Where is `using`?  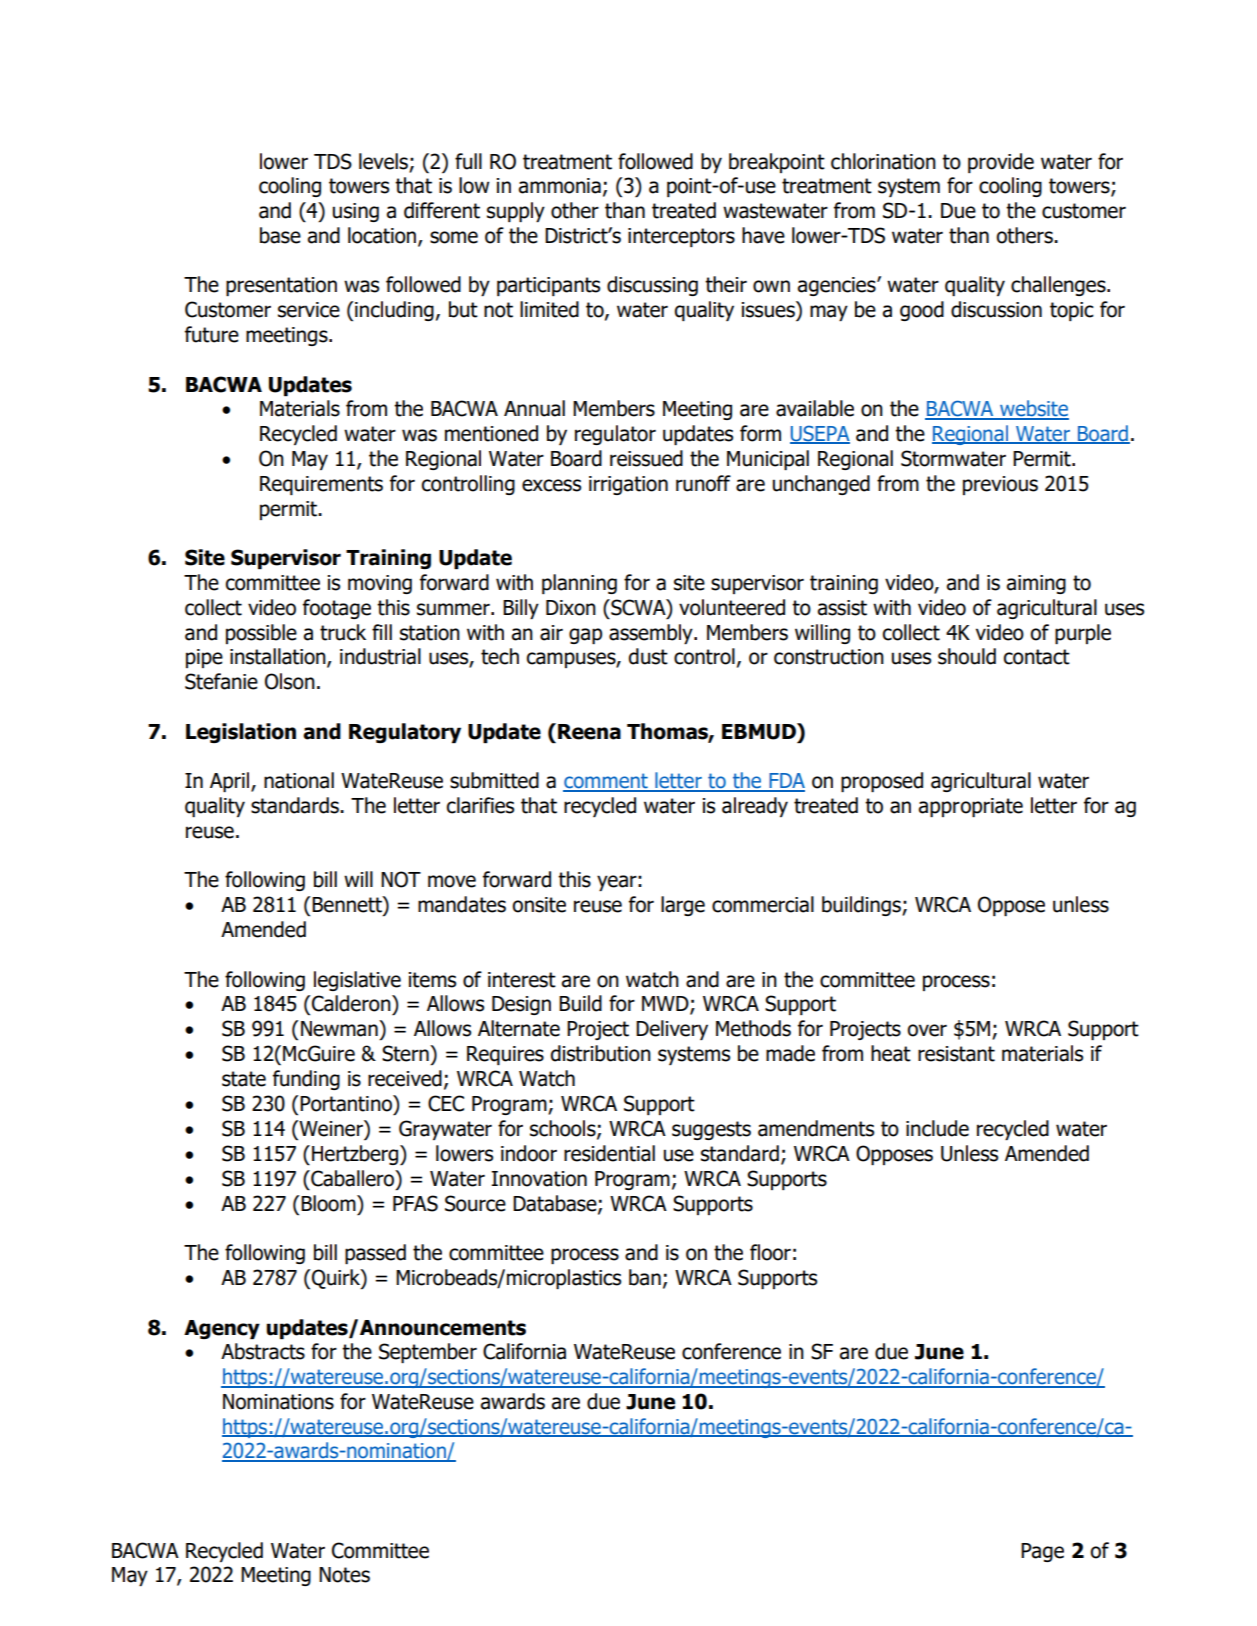
using is located at coordinates (356, 212).
